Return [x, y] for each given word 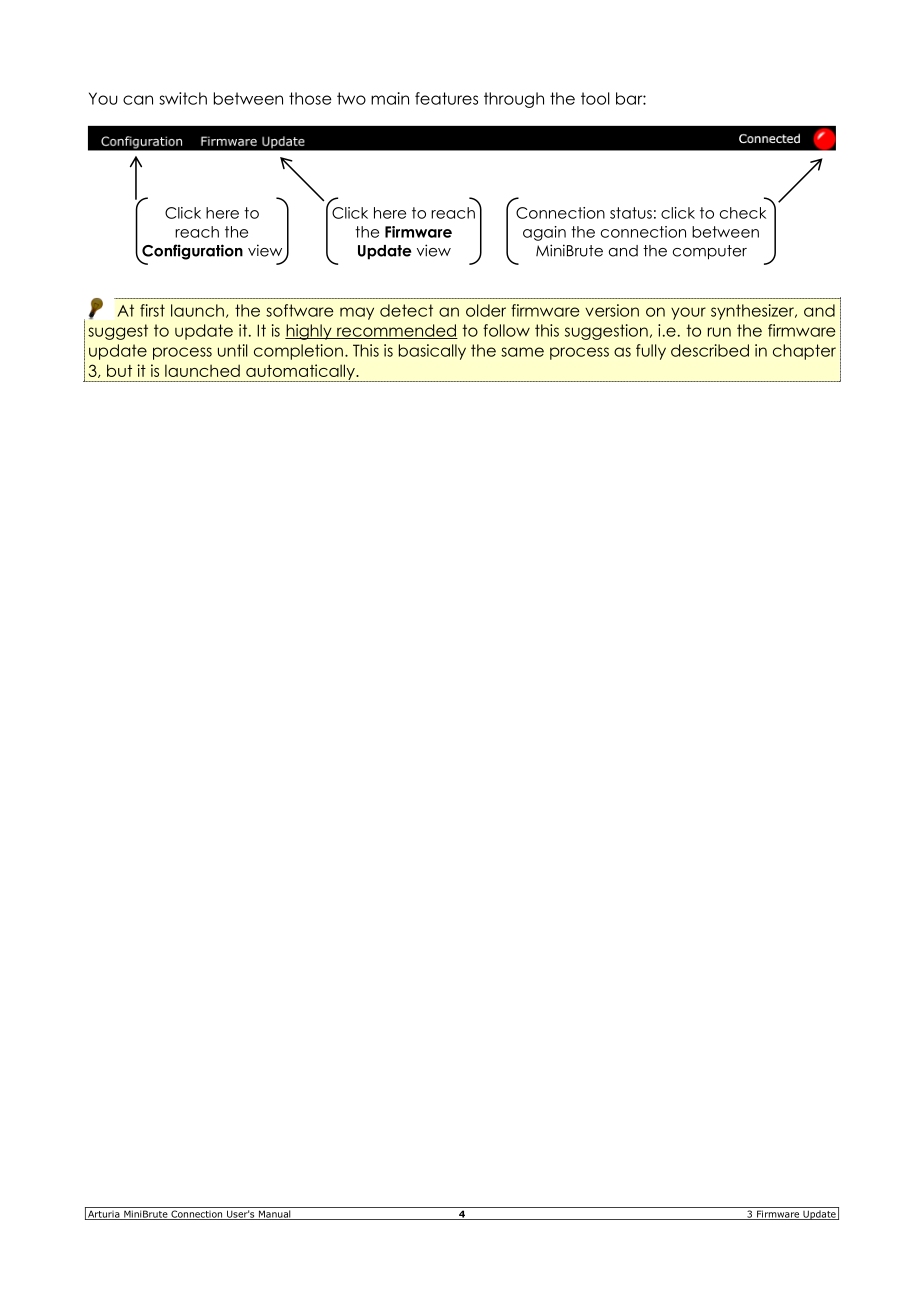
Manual [274, 1215]
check [743, 213]
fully [651, 352]
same [522, 352]
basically [432, 352]
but [119, 370]
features [446, 98]
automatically [300, 373]
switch [183, 98]
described [710, 350]
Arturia [104, 1215]
